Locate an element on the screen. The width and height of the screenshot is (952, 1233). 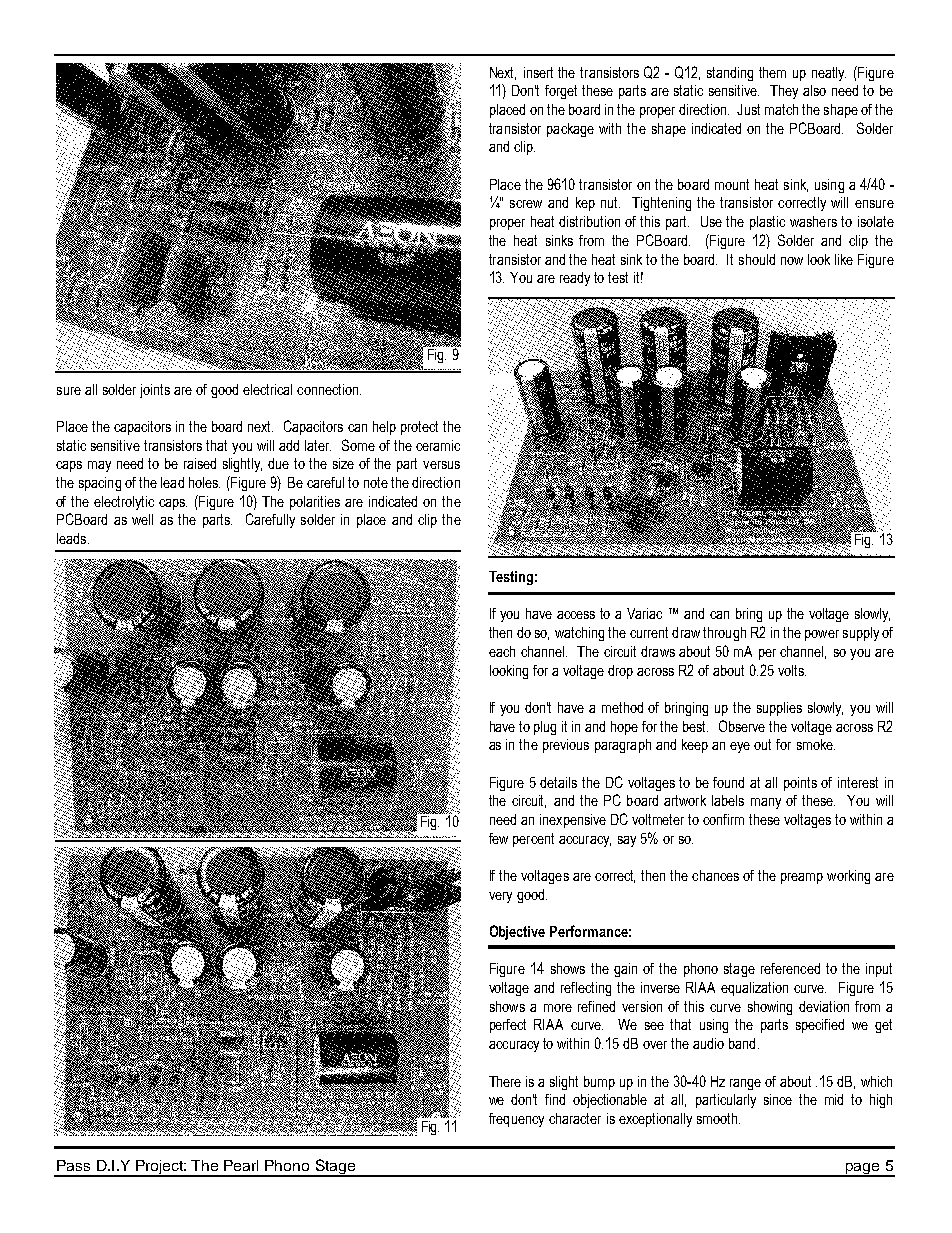
frequency is located at coordinates (516, 1120).
